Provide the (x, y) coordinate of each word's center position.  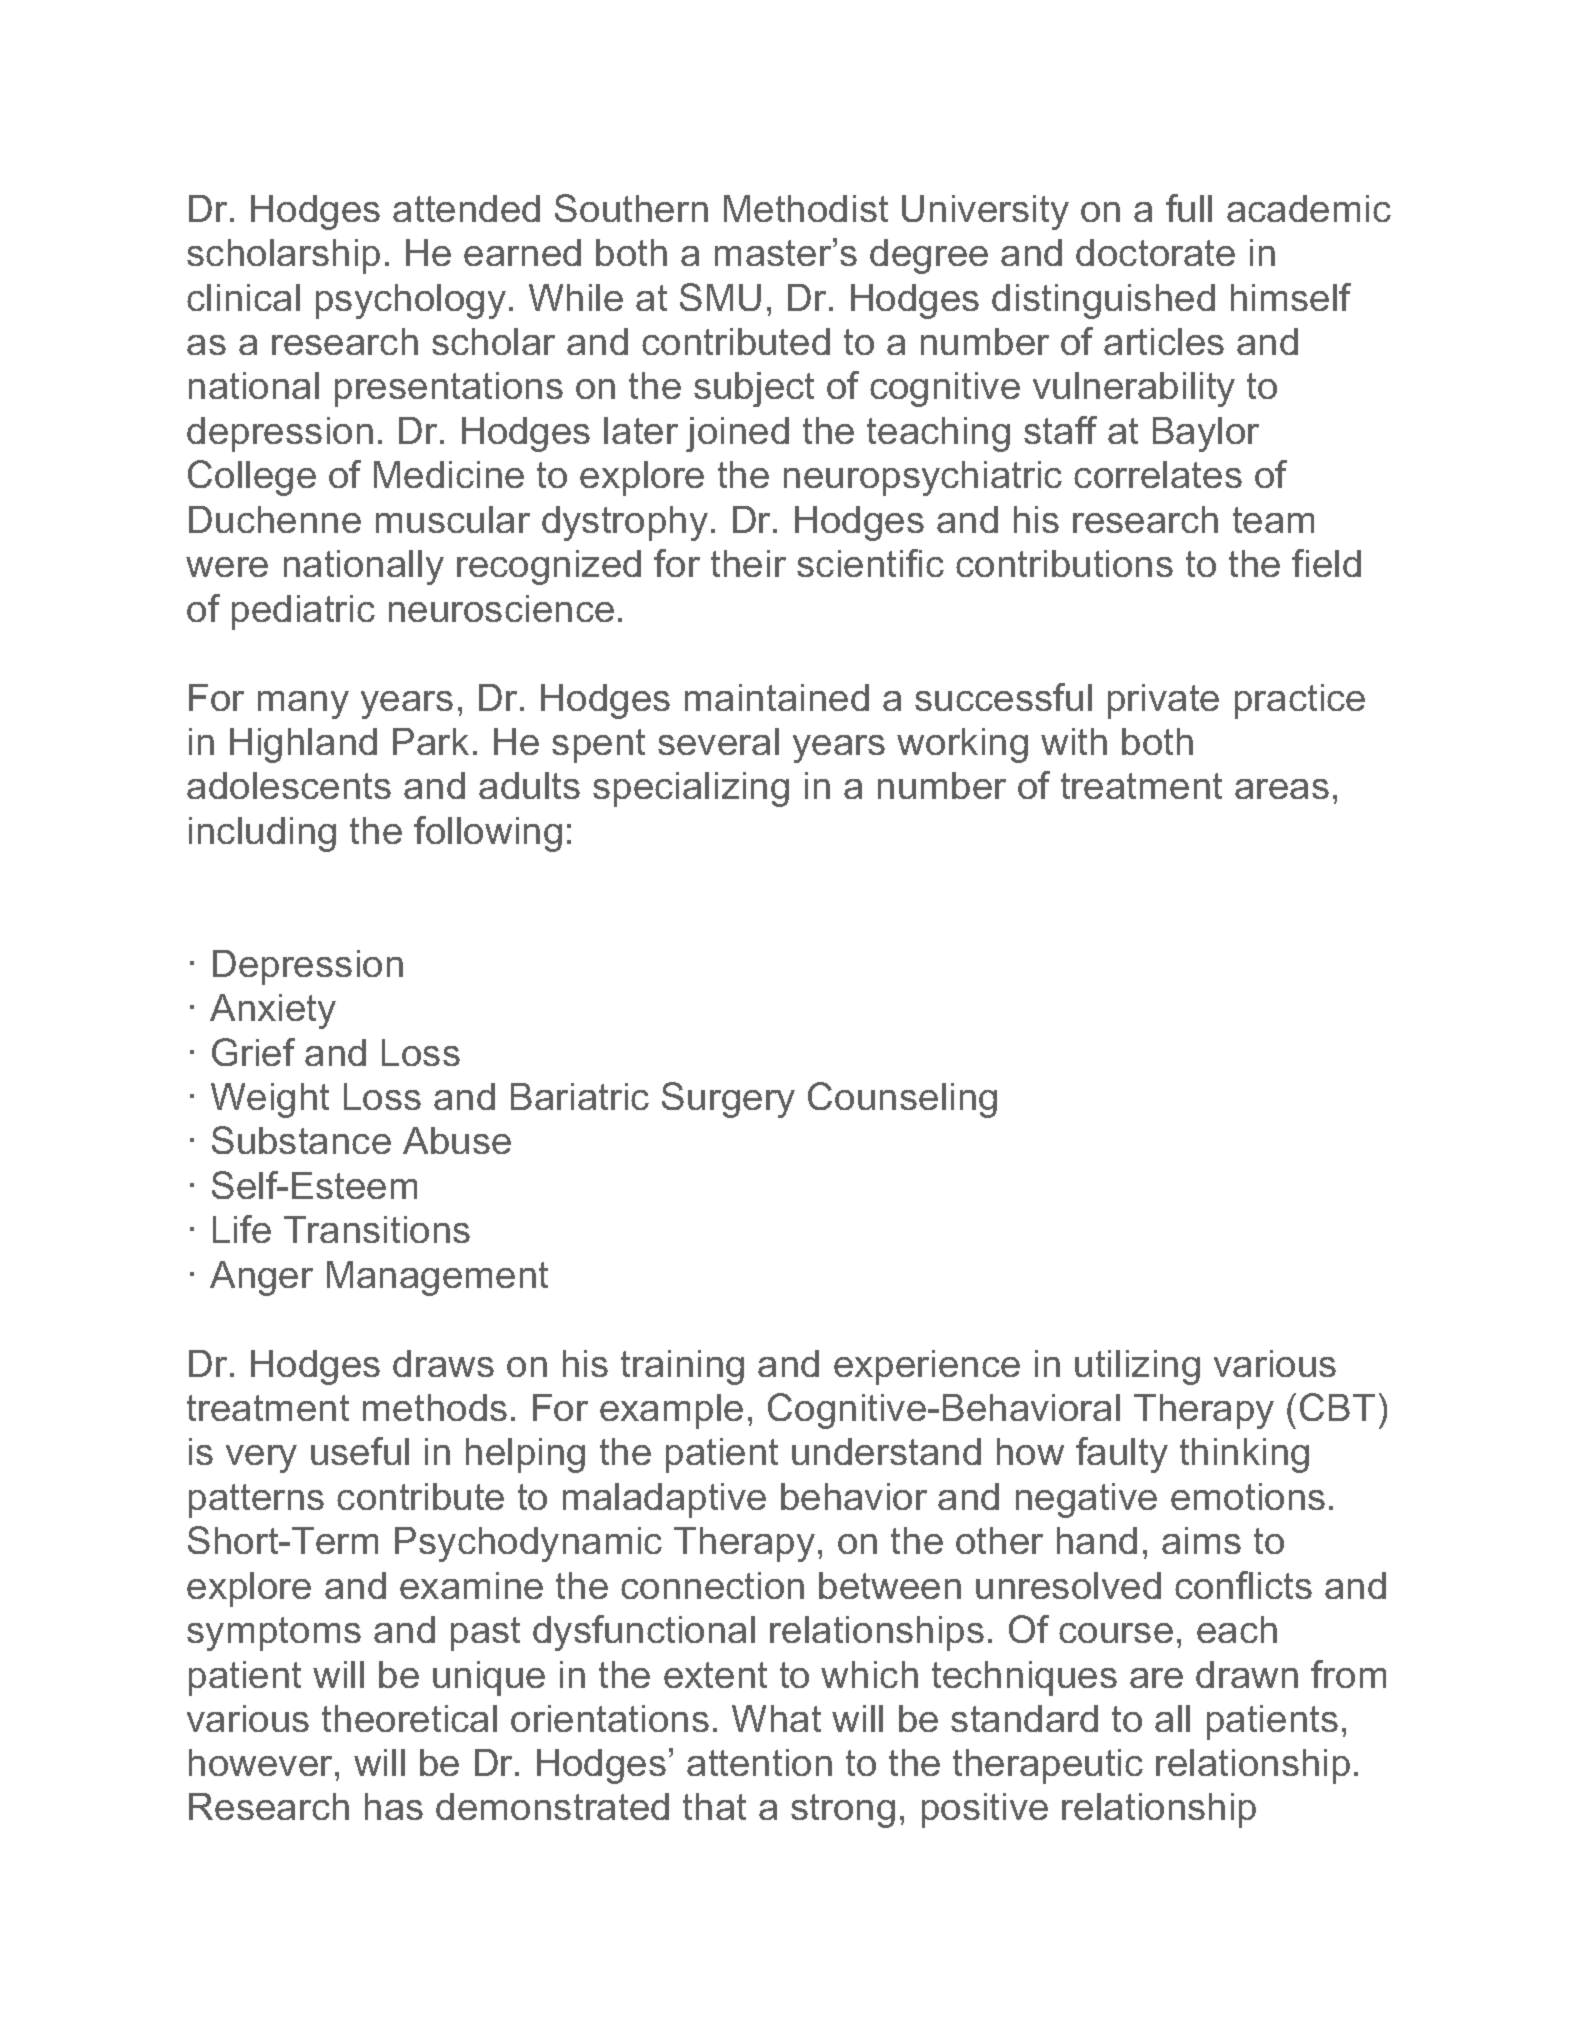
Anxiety (273, 1011)
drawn (1247, 1674)
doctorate (1155, 252)
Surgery (728, 1100)
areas (1282, 789)
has (394, 1806)
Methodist (806, 208)
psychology (411, 301)
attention (759, 1762)
